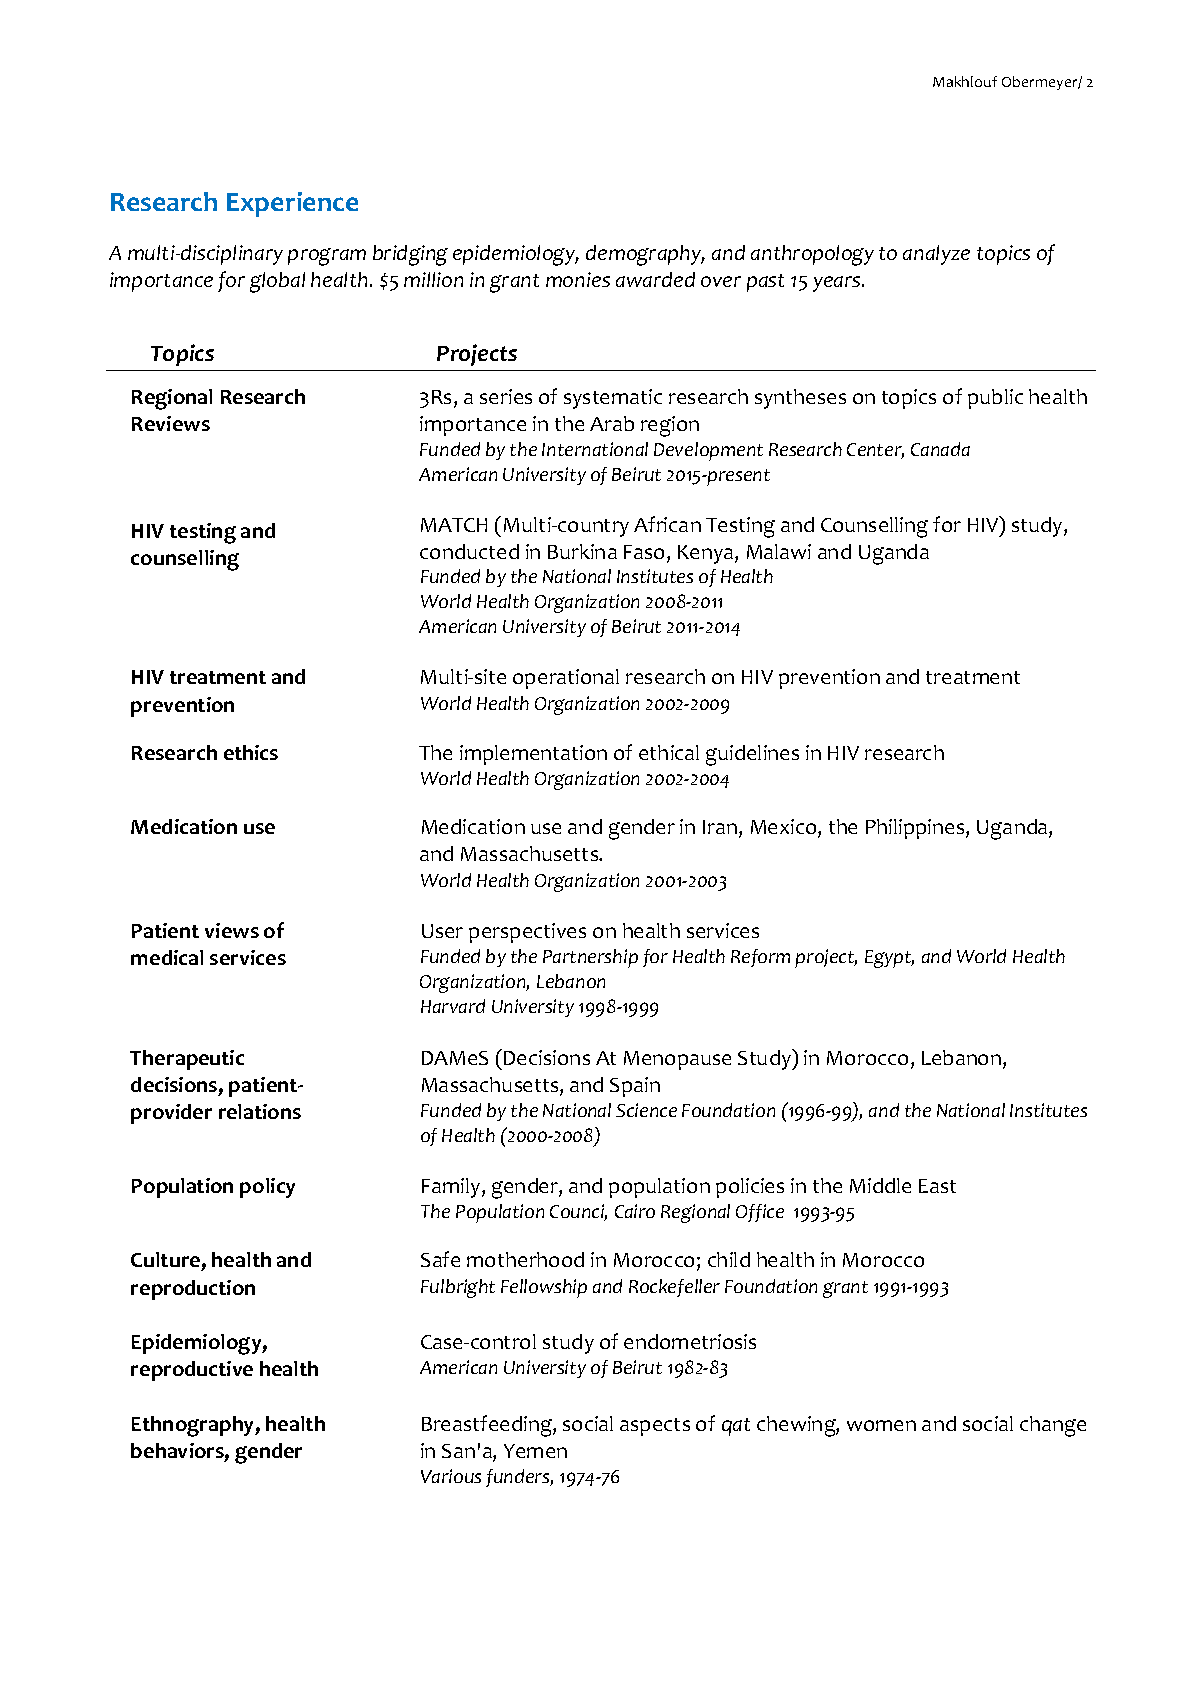 Image resolution: width=1203 pixels, height=1701 pixels. I want to click on Spain, so click(635, 1087).
